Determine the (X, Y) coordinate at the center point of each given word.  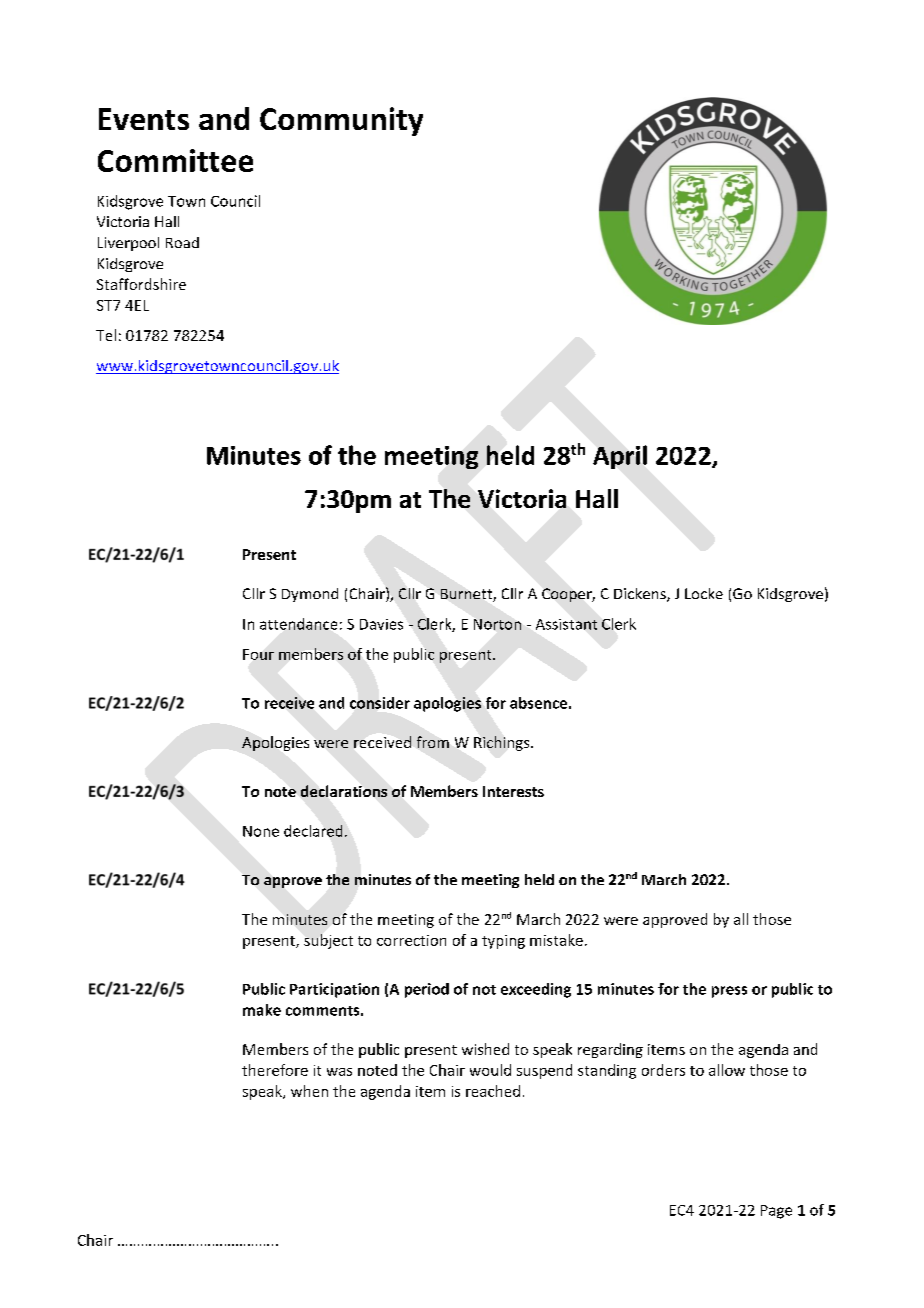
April (620, 457)
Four (258, 654)
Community (341, 121)
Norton (497, 624)
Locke (704, 593)
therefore (275, 1070)
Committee (175, 160)
